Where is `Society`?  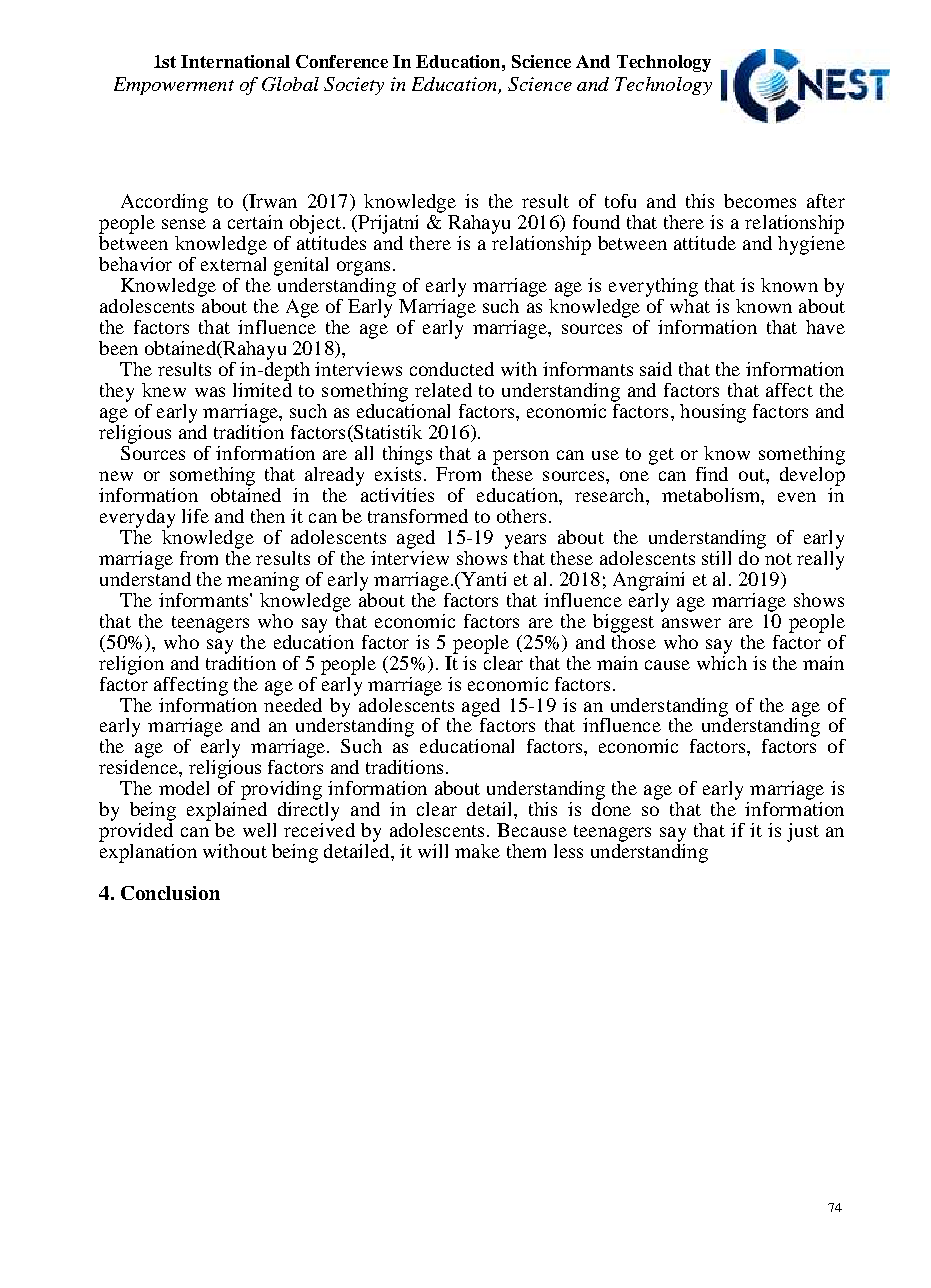
Society is located at coordinates (354, 86).
